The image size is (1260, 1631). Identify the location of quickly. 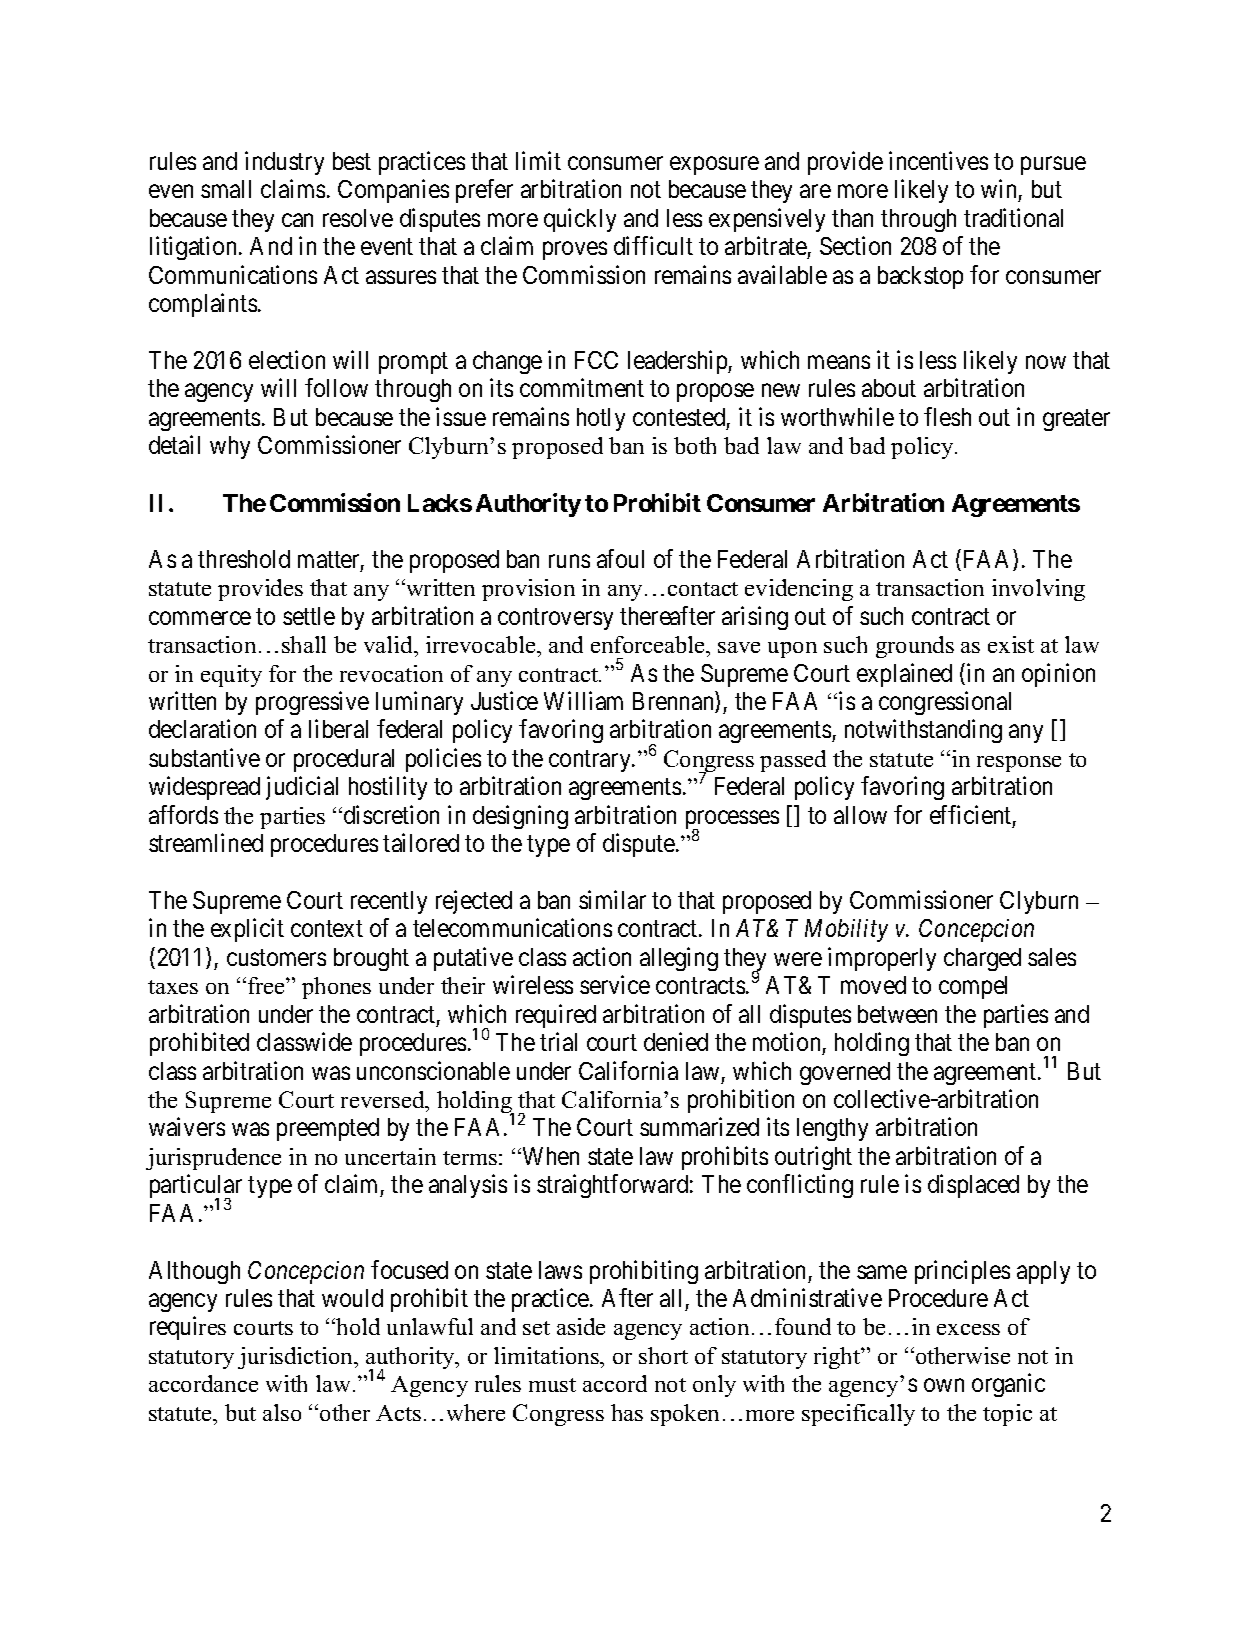
(580, 220).
